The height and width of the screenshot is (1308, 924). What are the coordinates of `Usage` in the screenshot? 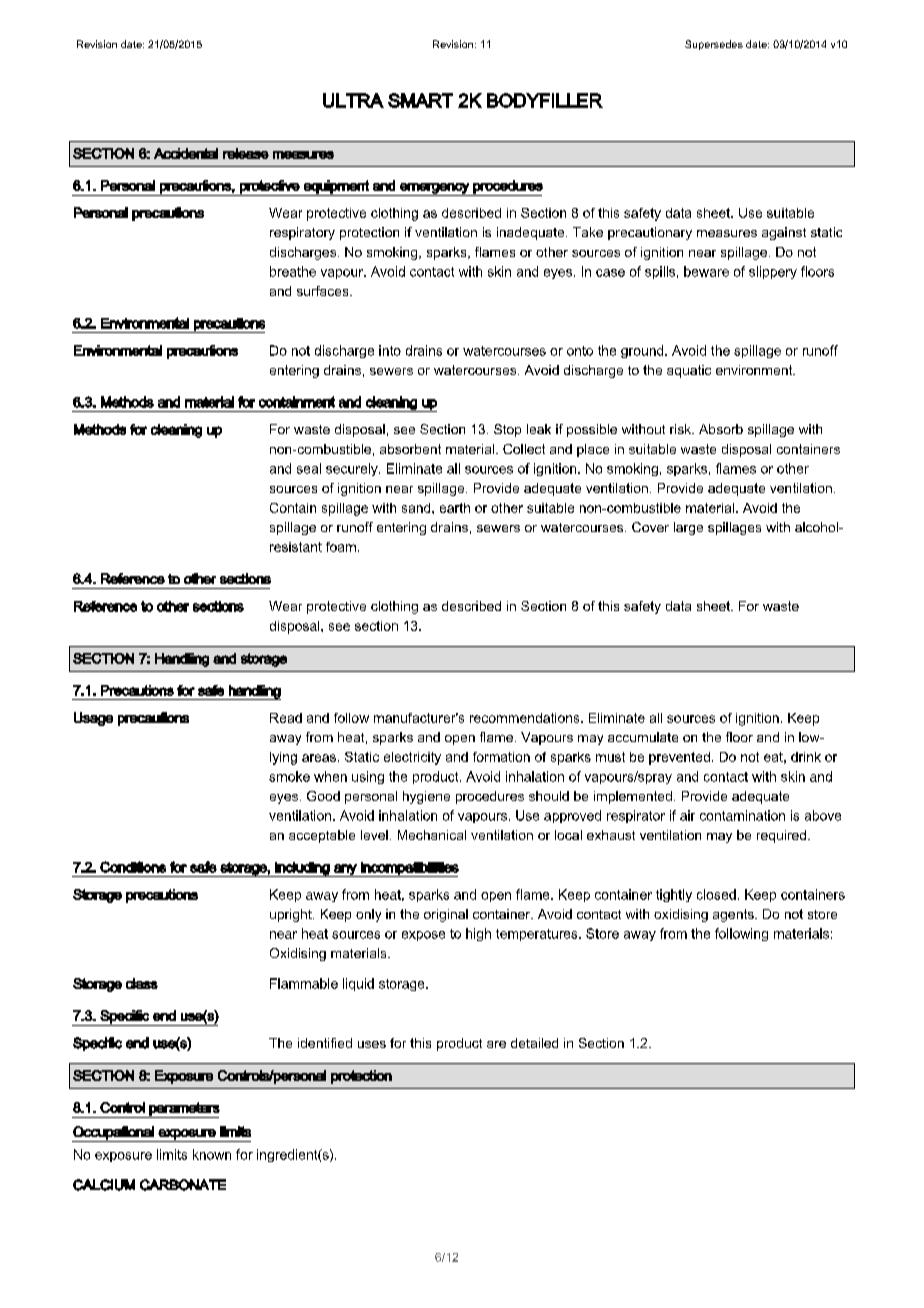 It's located at (93, 719).
